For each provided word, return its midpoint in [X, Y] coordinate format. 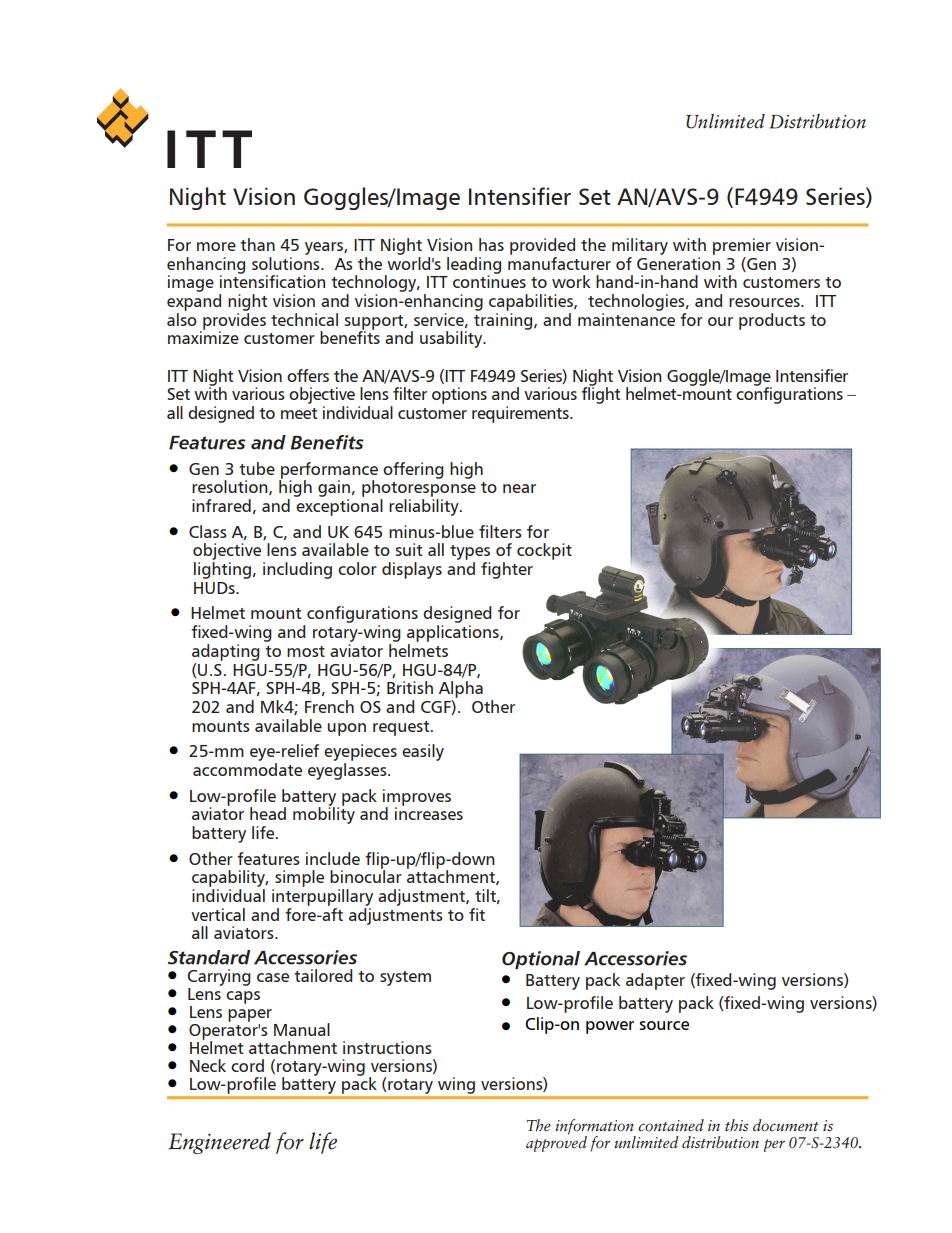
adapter [655, 981]
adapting [226, 652]
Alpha [461, 689]
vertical [218, 914]
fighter [507, 570]
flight [601, 394]
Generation [678, 263]
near [519, 488]
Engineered [219, 1143]
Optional [541, 960]
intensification [272, 280]
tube [257, 468]
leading [474, 266]
